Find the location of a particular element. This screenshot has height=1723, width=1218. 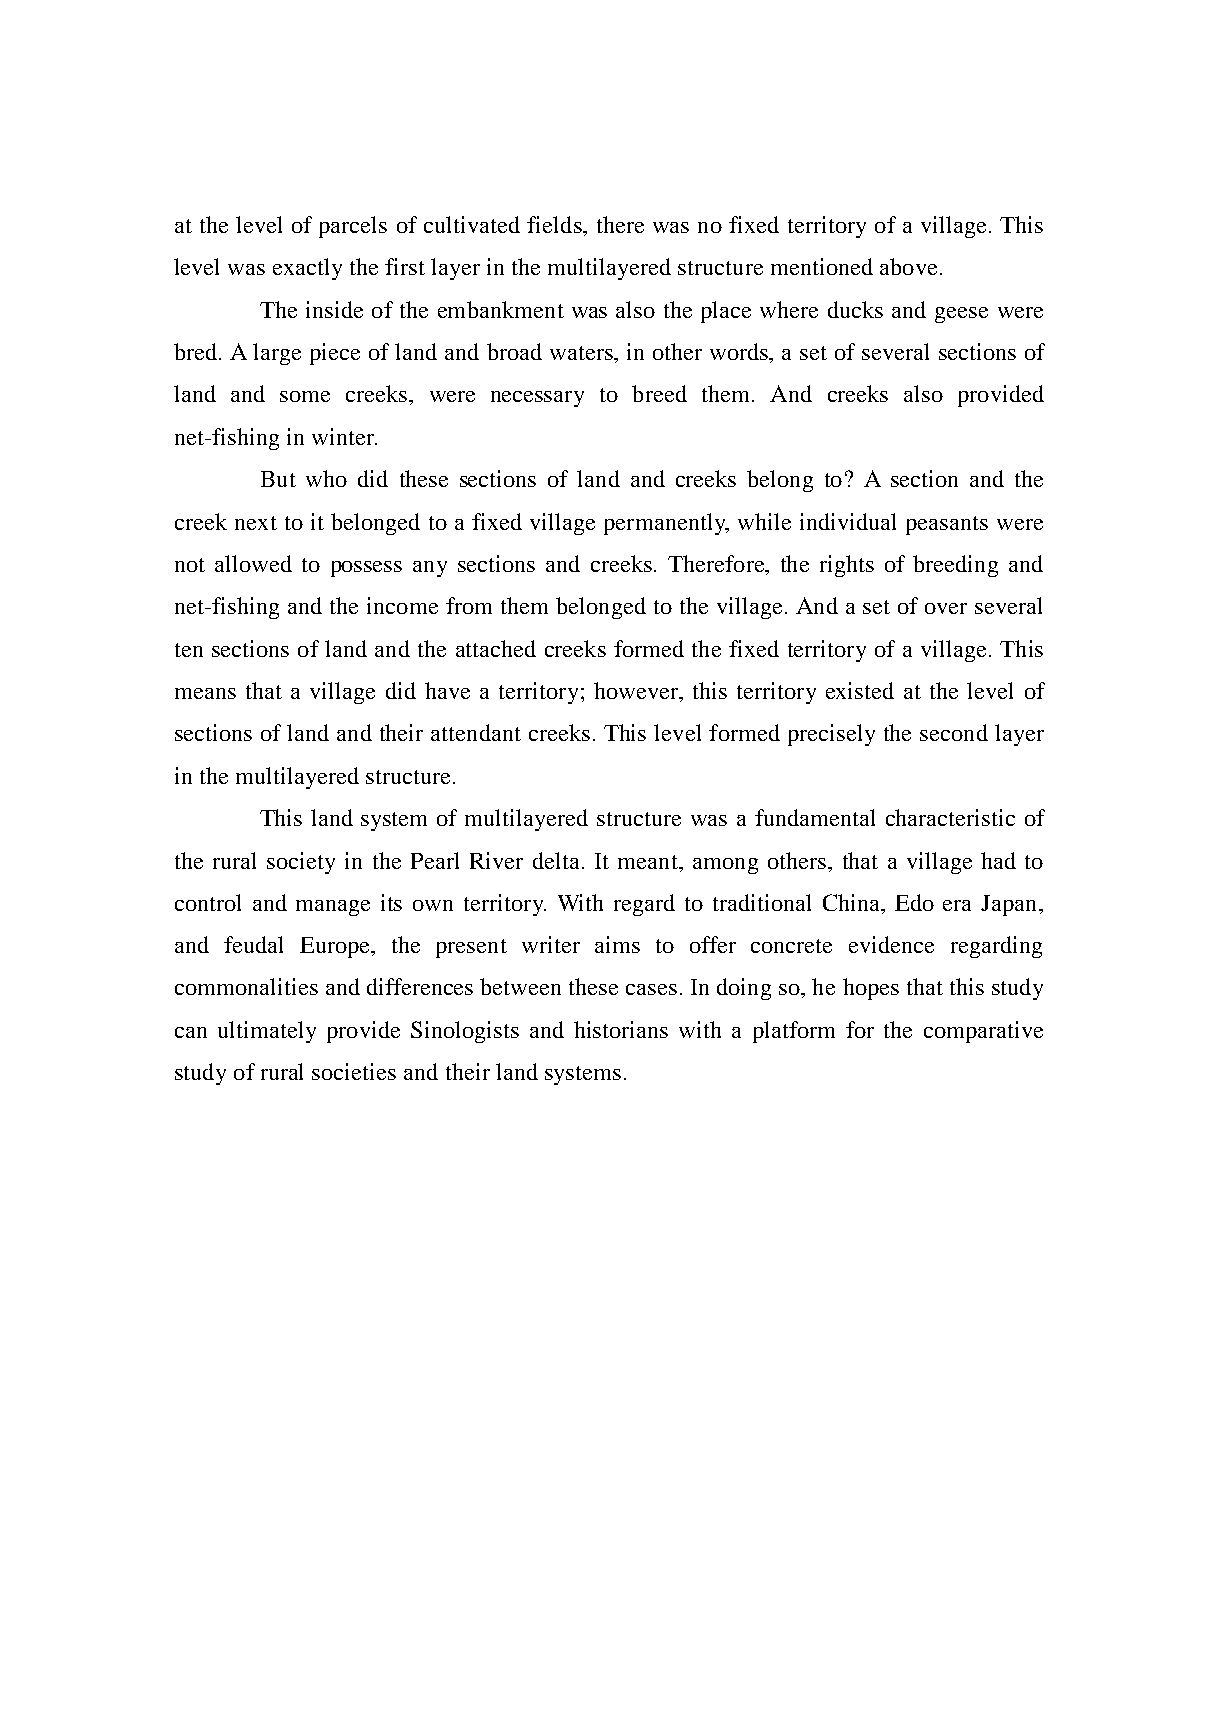

next is located at coordinates (256, 523).
